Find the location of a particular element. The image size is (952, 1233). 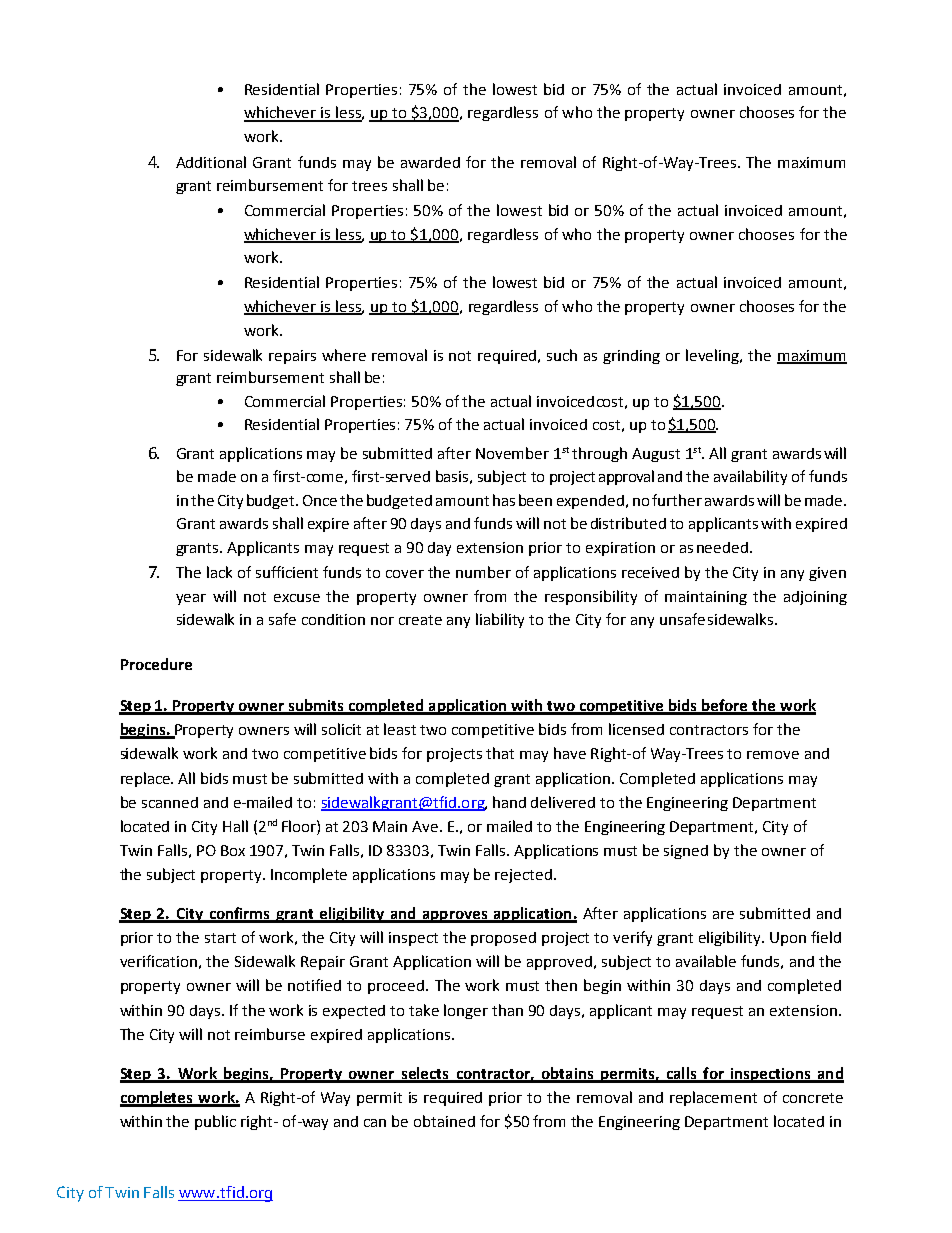

public is located at coordinates (215, 1122).
